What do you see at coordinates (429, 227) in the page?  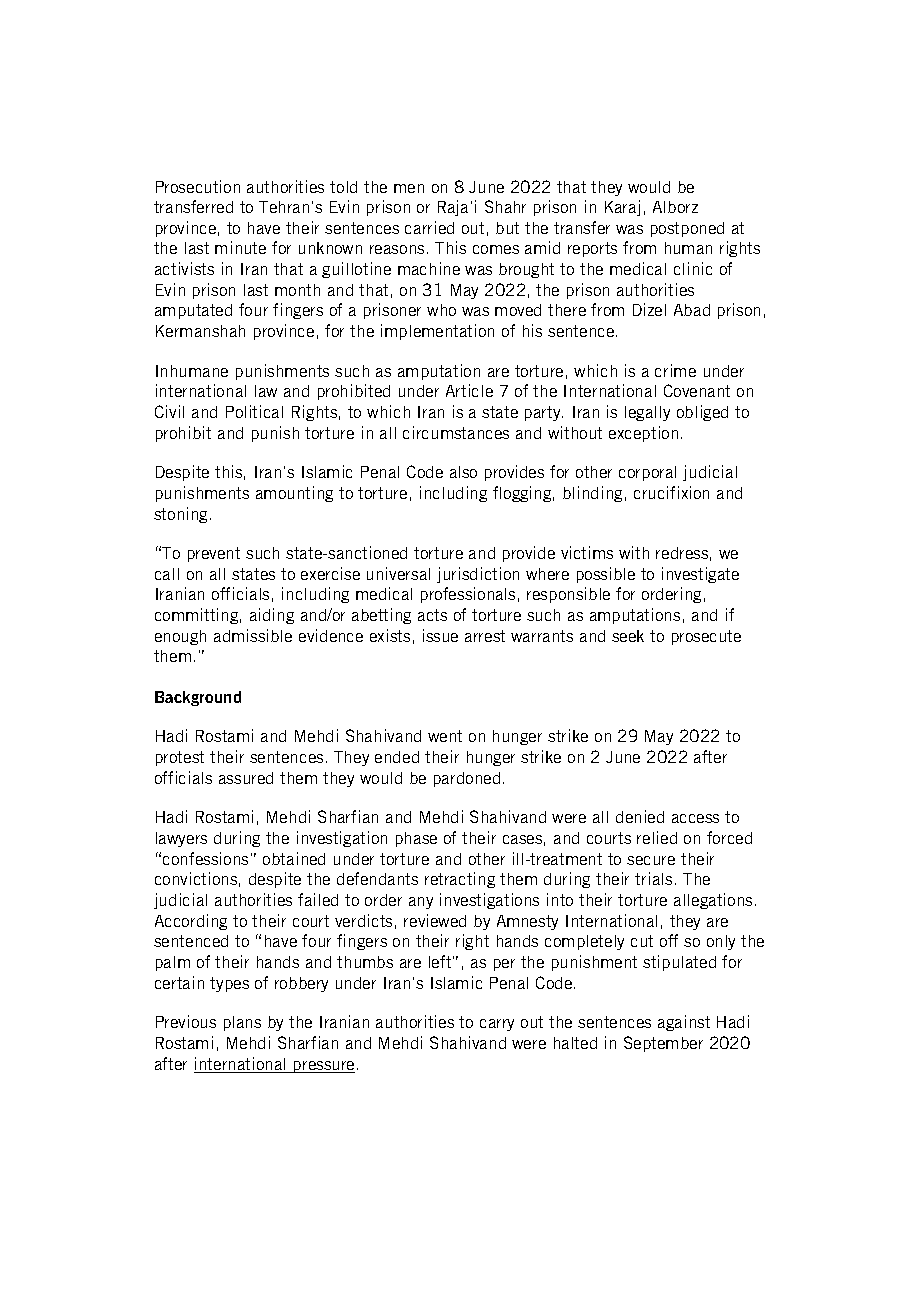 I see `carried` at bounding box center [429, 227].
